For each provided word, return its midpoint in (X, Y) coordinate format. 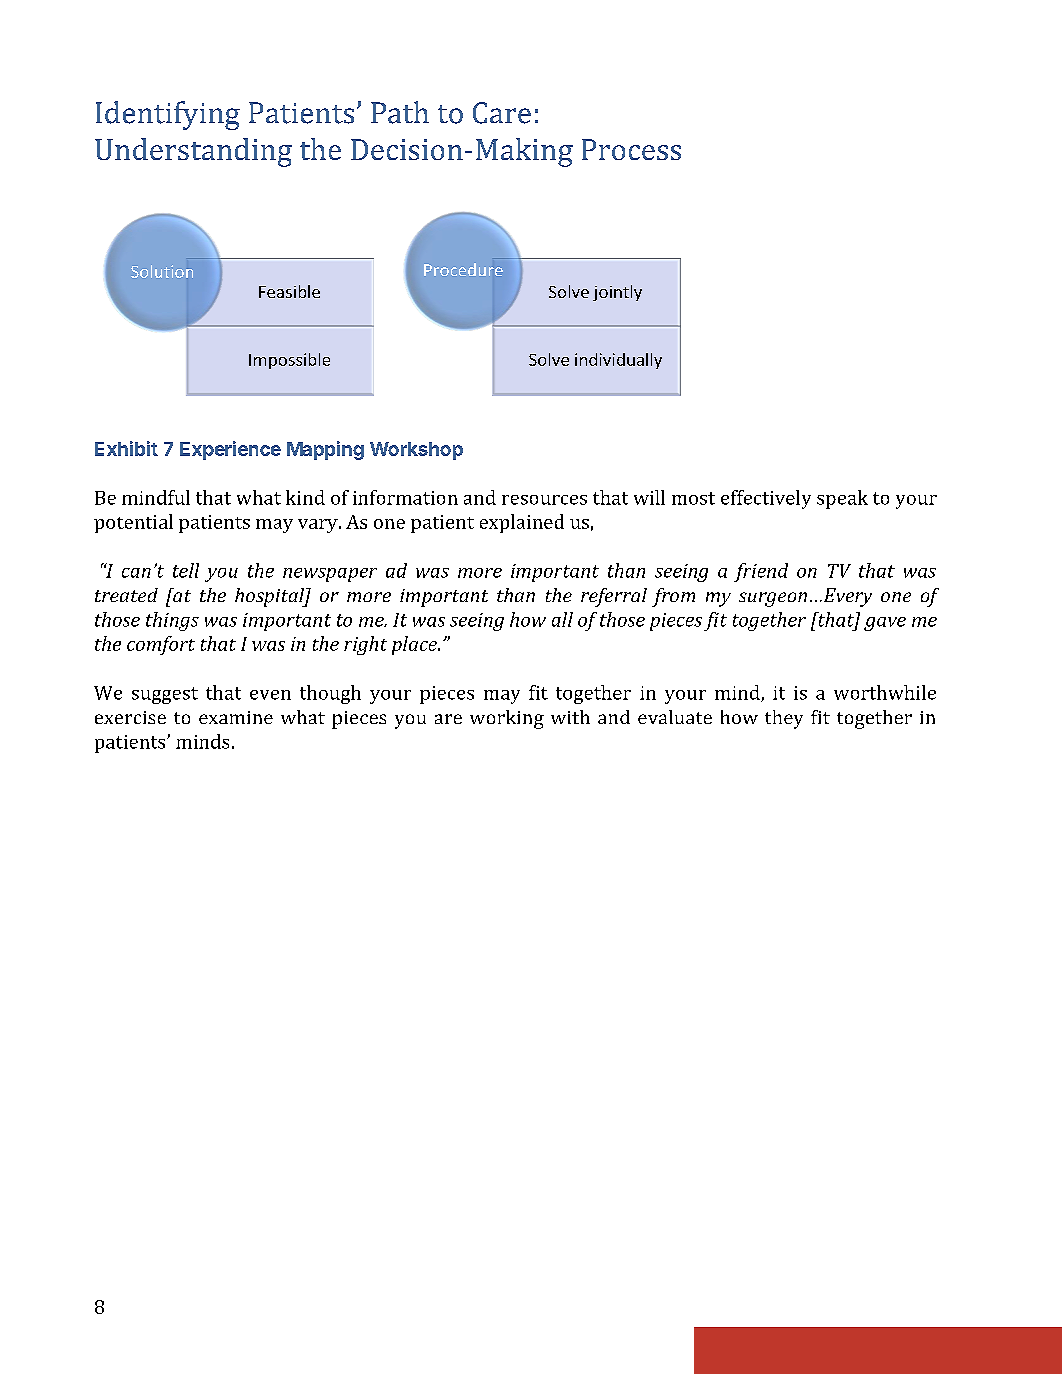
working (507, 719)
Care (502, 113)
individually (618, 361)
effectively (766, 499)
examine (236, 717)
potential (133, 523)
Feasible (289, 291)
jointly (617, 293)
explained (522, 523)
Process (631, 149)
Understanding (193, 152)
